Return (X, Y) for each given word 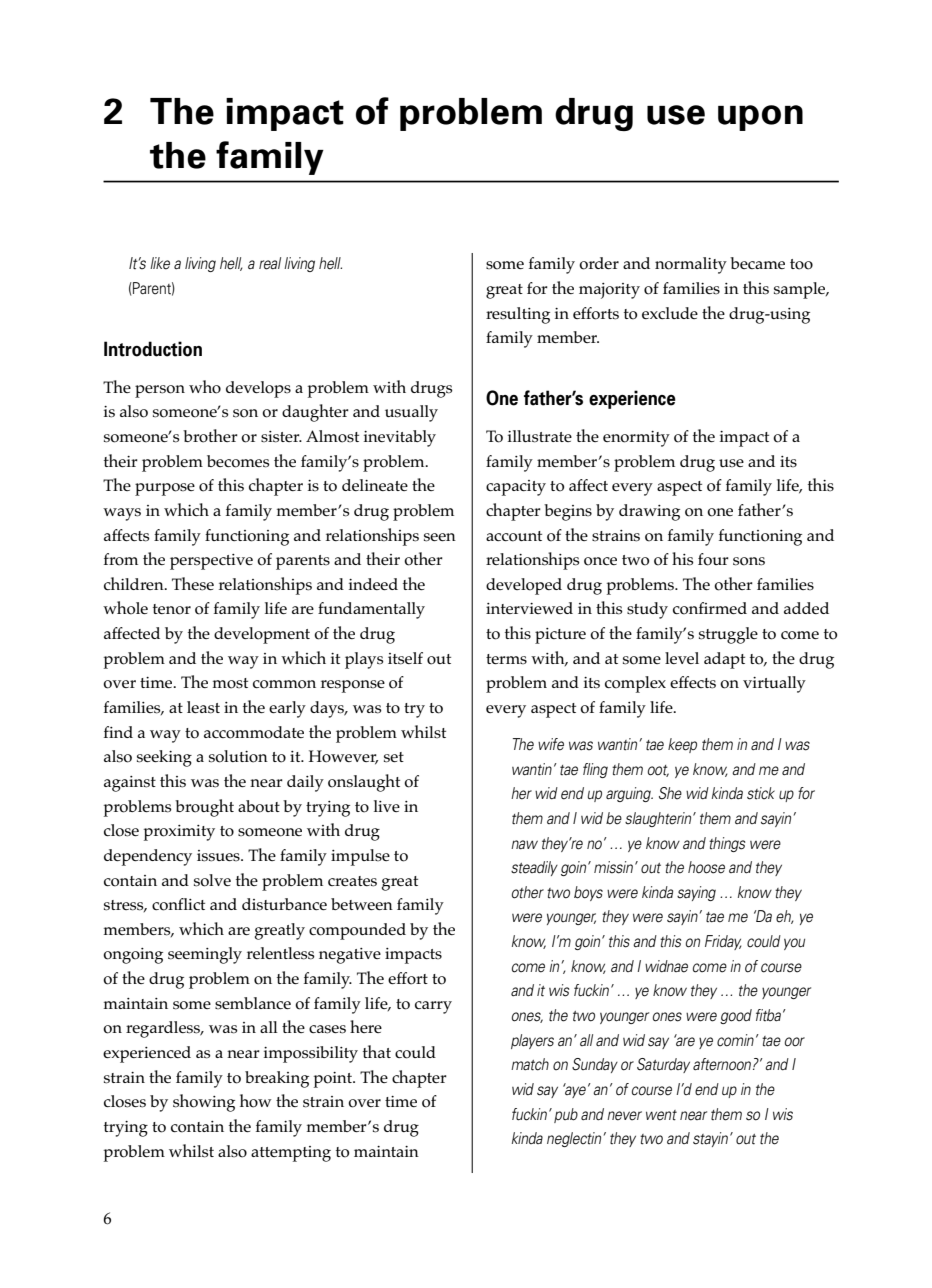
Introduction (153, 349)
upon (760, 118)
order (599, 263)
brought (204, 808)
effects (693, 682)
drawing (649, 512)
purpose (165, 489)
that (377, 1051)
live (387, 806)
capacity (516, 488)
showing (204, 1103)
